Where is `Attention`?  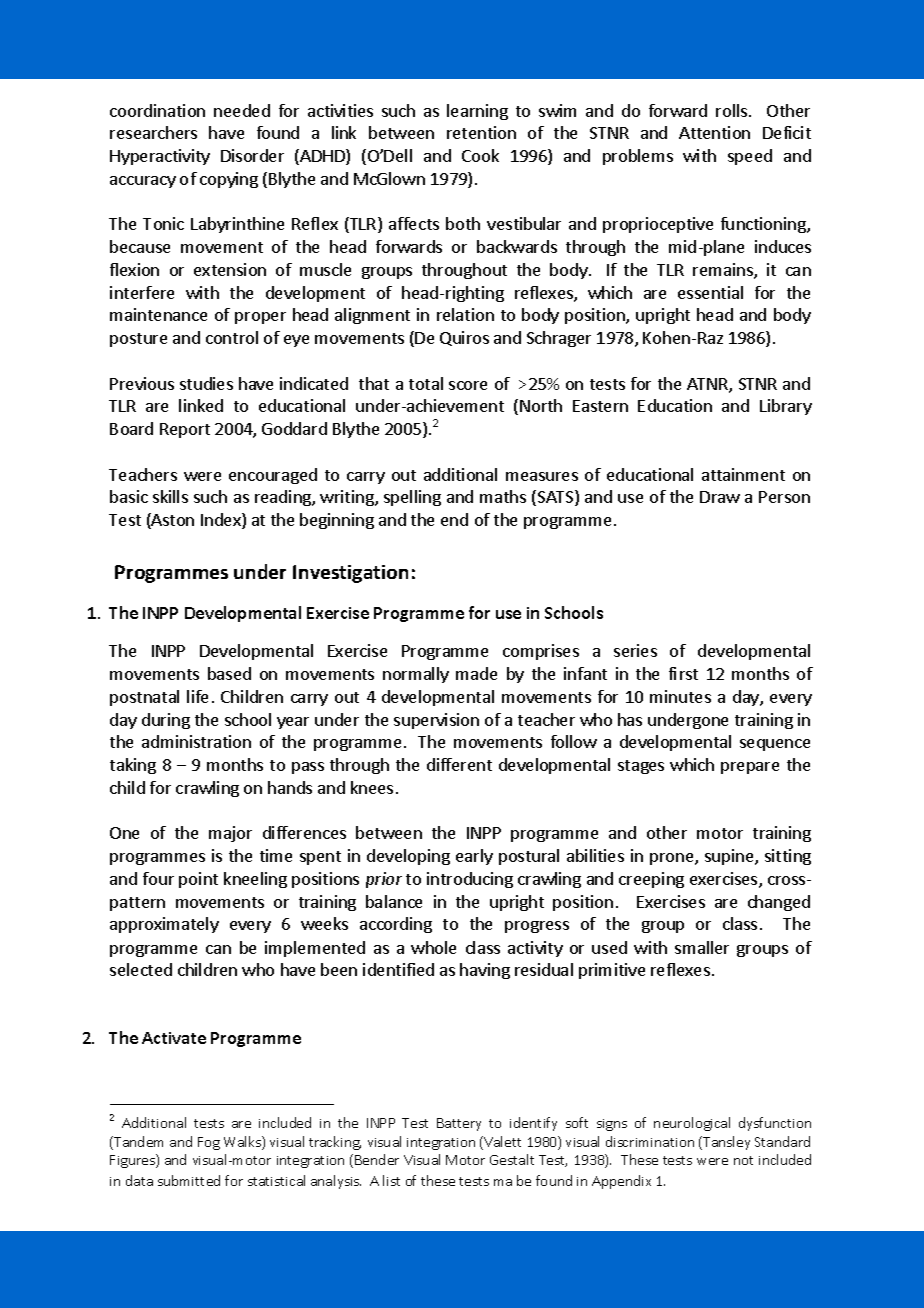 Attention is located at coordinates (714, 132).
